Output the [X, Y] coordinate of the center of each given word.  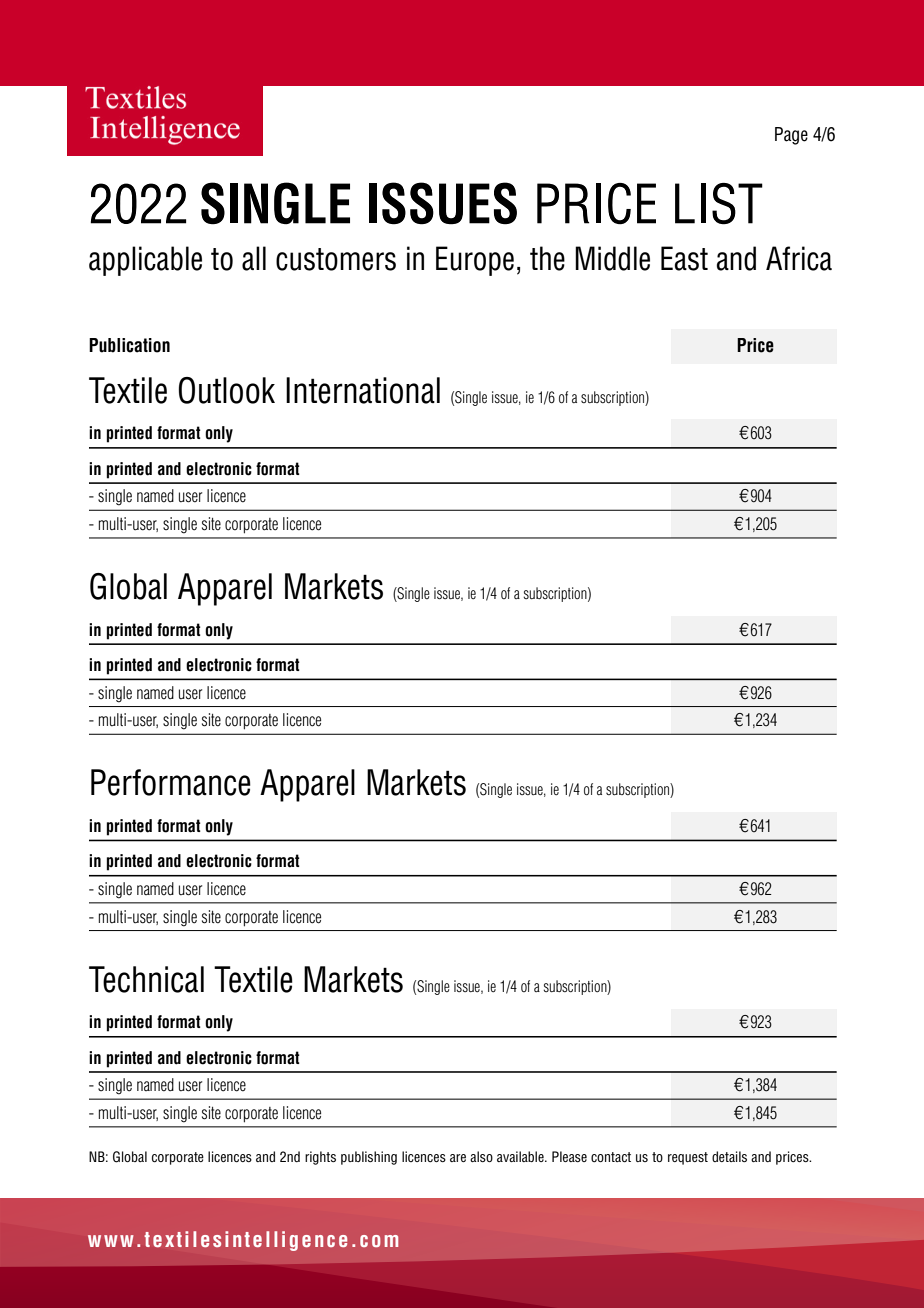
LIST [719, 204]
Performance [171, 782]
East [684, 258]
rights [320, 1158]
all [254, 258]
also [481, 1156]
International [363, 390]
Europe [475, 261]
